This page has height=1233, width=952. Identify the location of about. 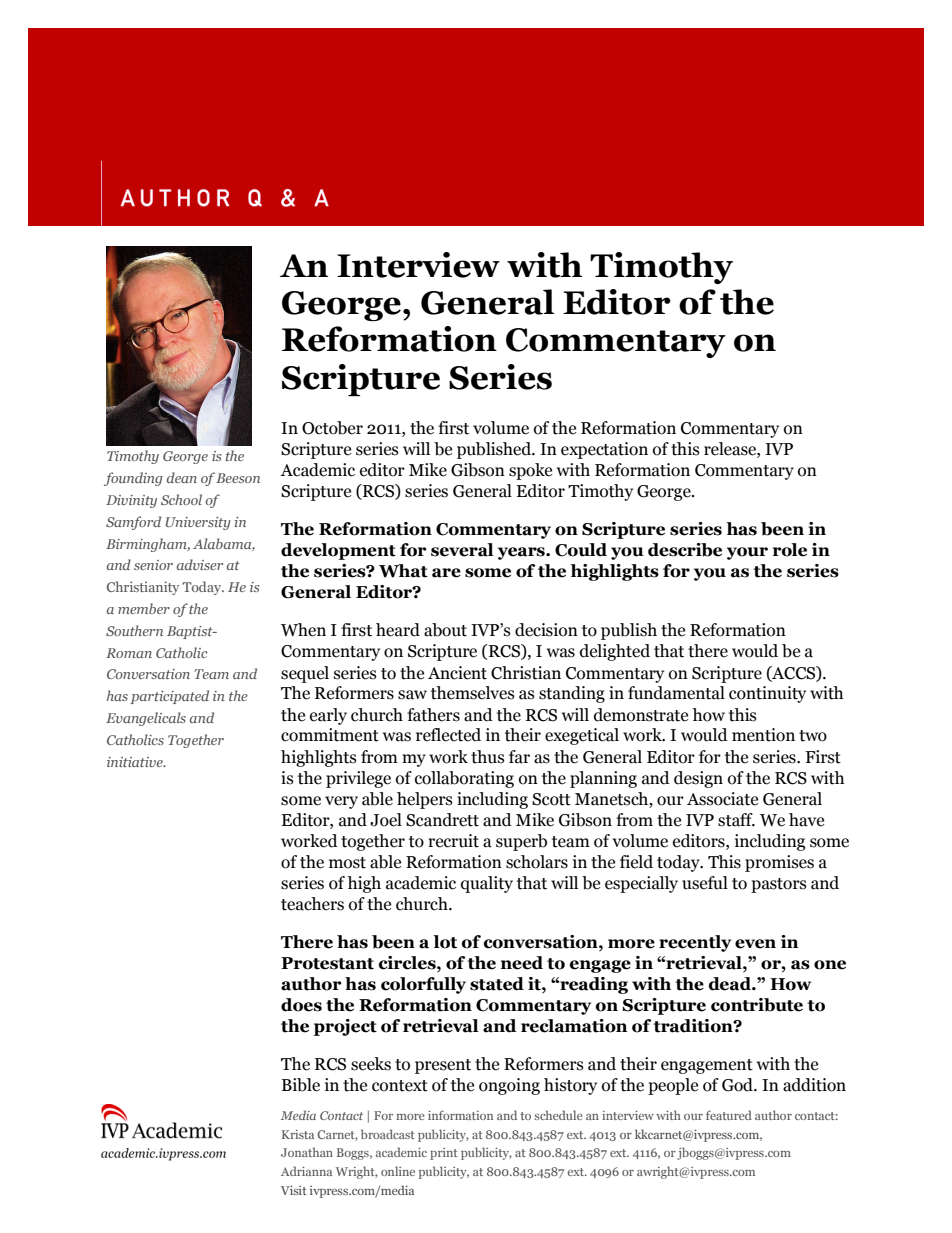
(445, 630).
